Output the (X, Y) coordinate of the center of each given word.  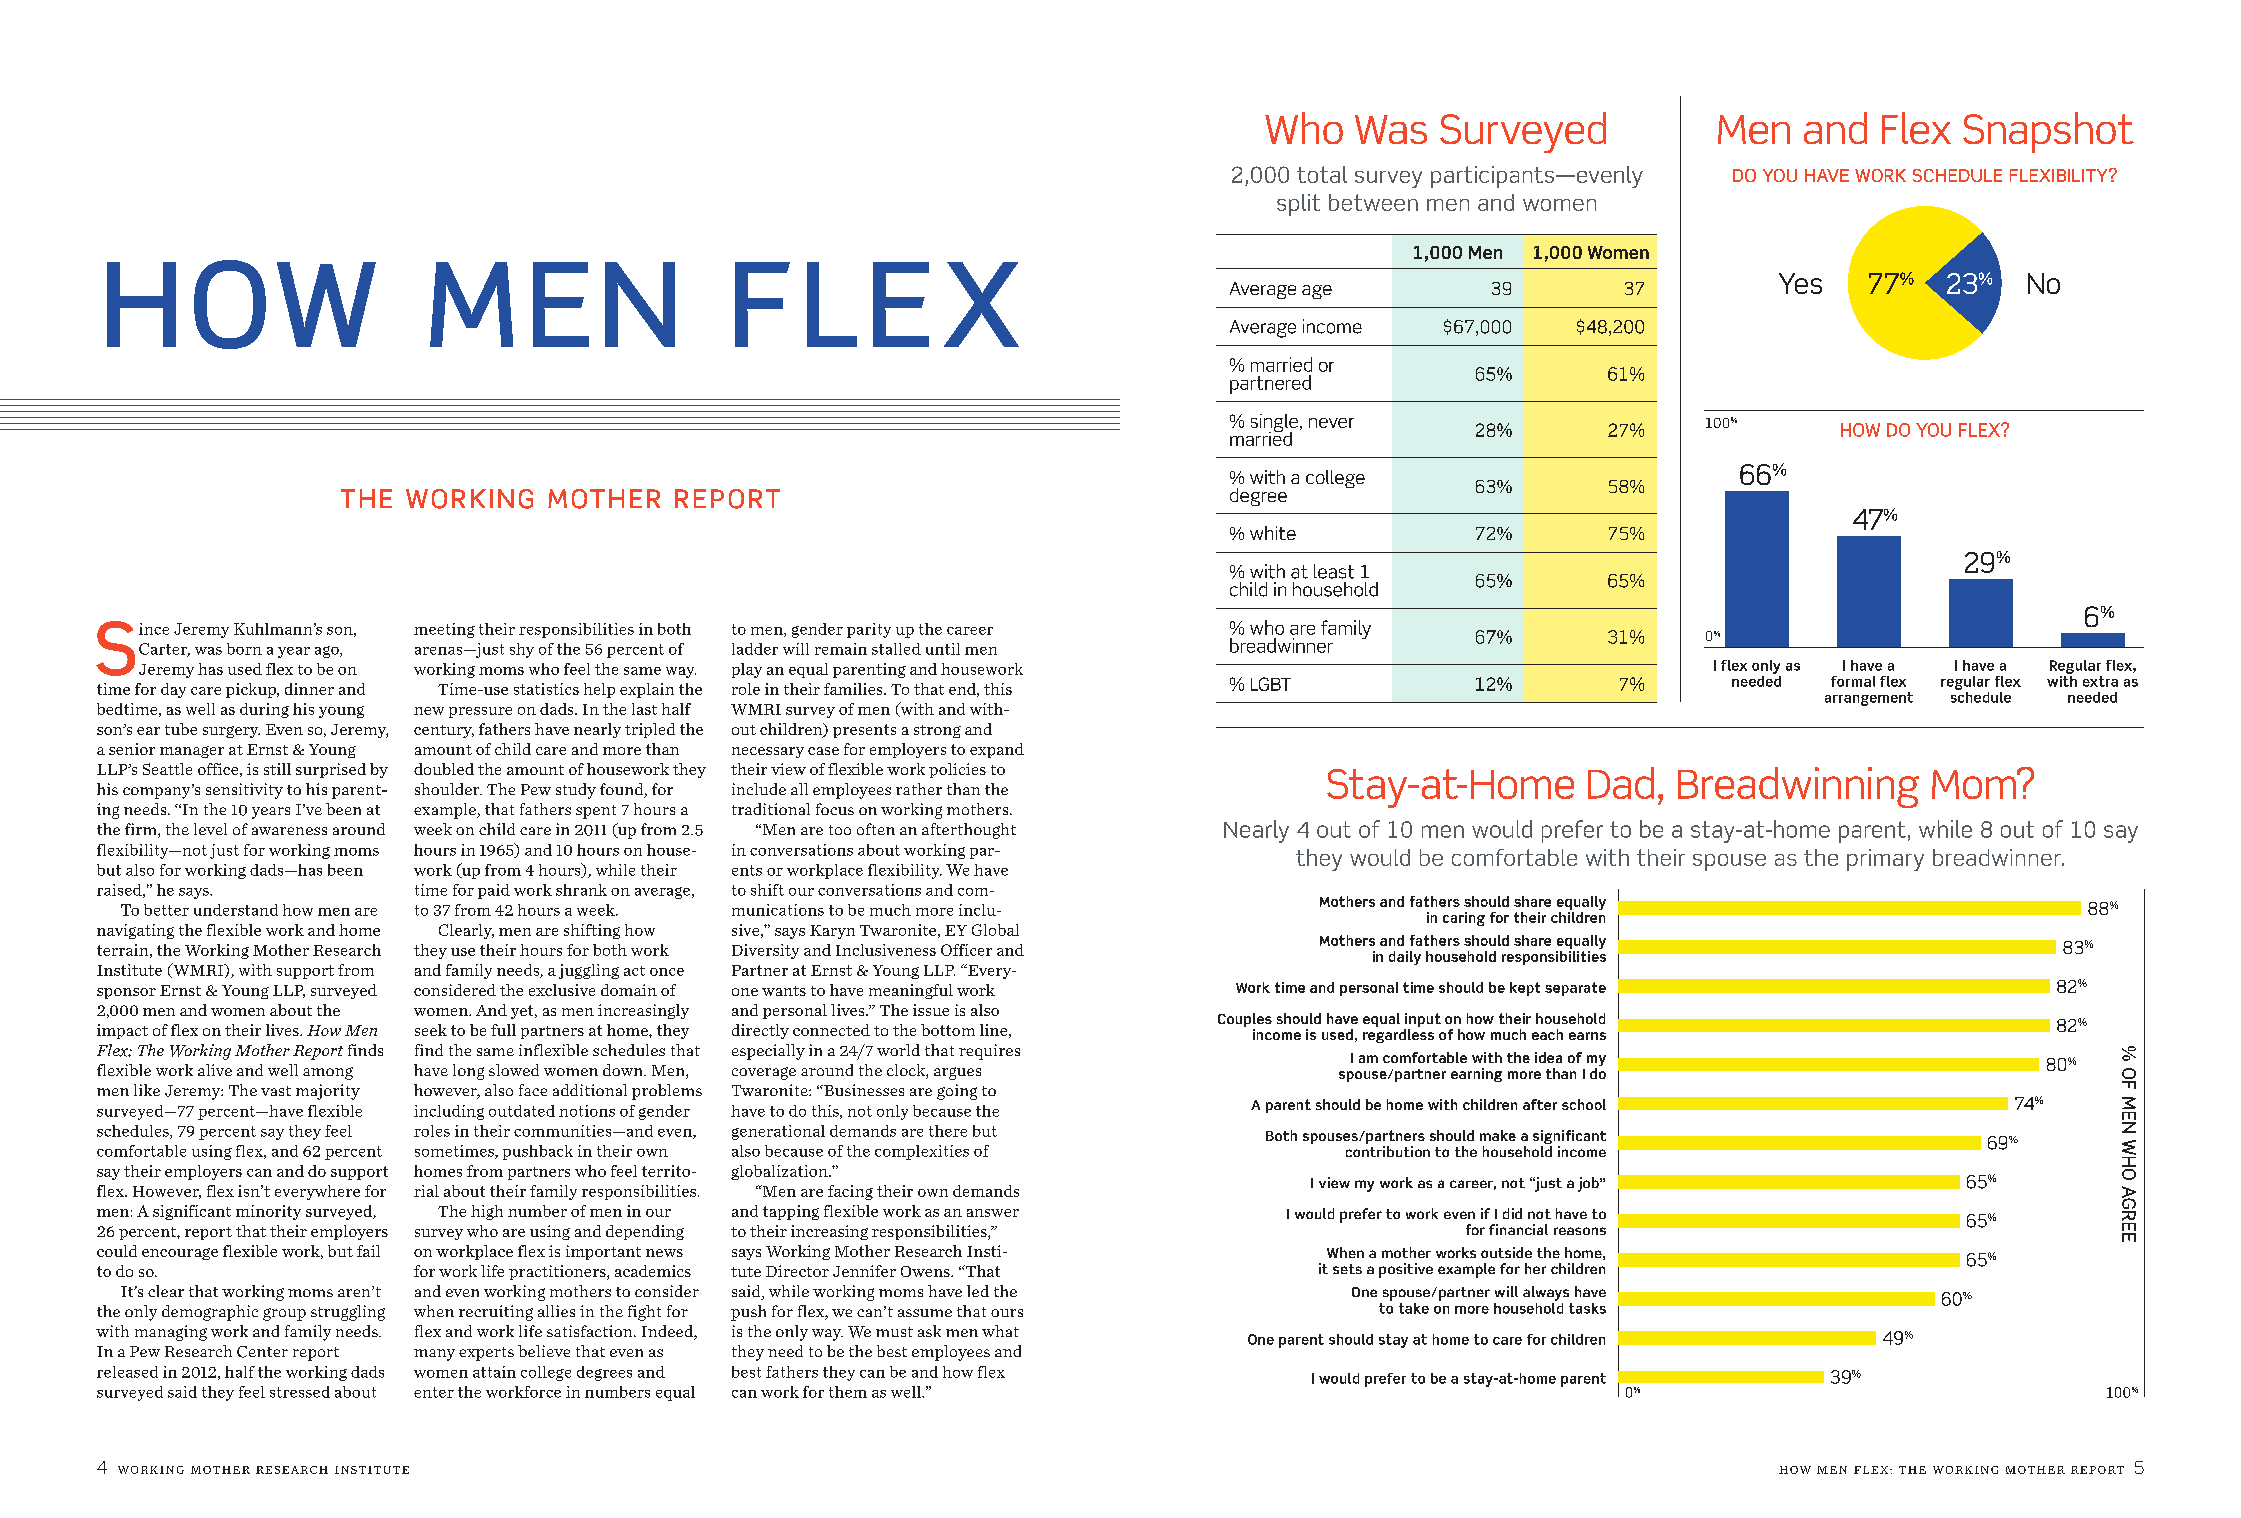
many (434, 1355)
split (1298, 205)
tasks (1587, 1308)
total (1322, 174)
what (1000, 1331)
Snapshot (2048, 132)
